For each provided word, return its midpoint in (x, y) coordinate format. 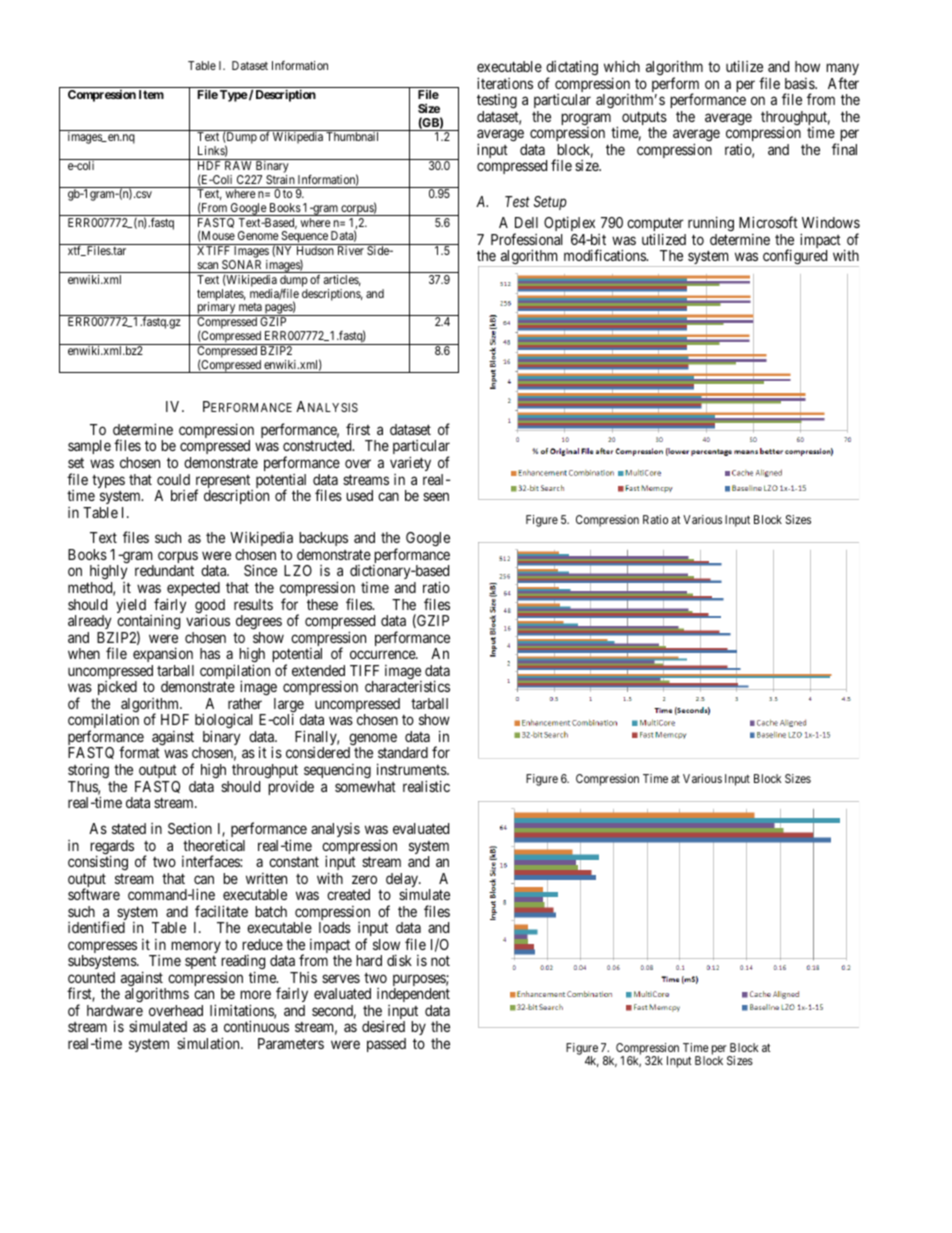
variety (410, 463)
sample (89, 447)
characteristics (407, 686)
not (440, 961)
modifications (606, 255)
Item (151, 94)
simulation (209, 1043)
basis (800, 83)
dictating (572, 69)
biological (225, 722)
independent (413, 997)
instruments (412, 769)
